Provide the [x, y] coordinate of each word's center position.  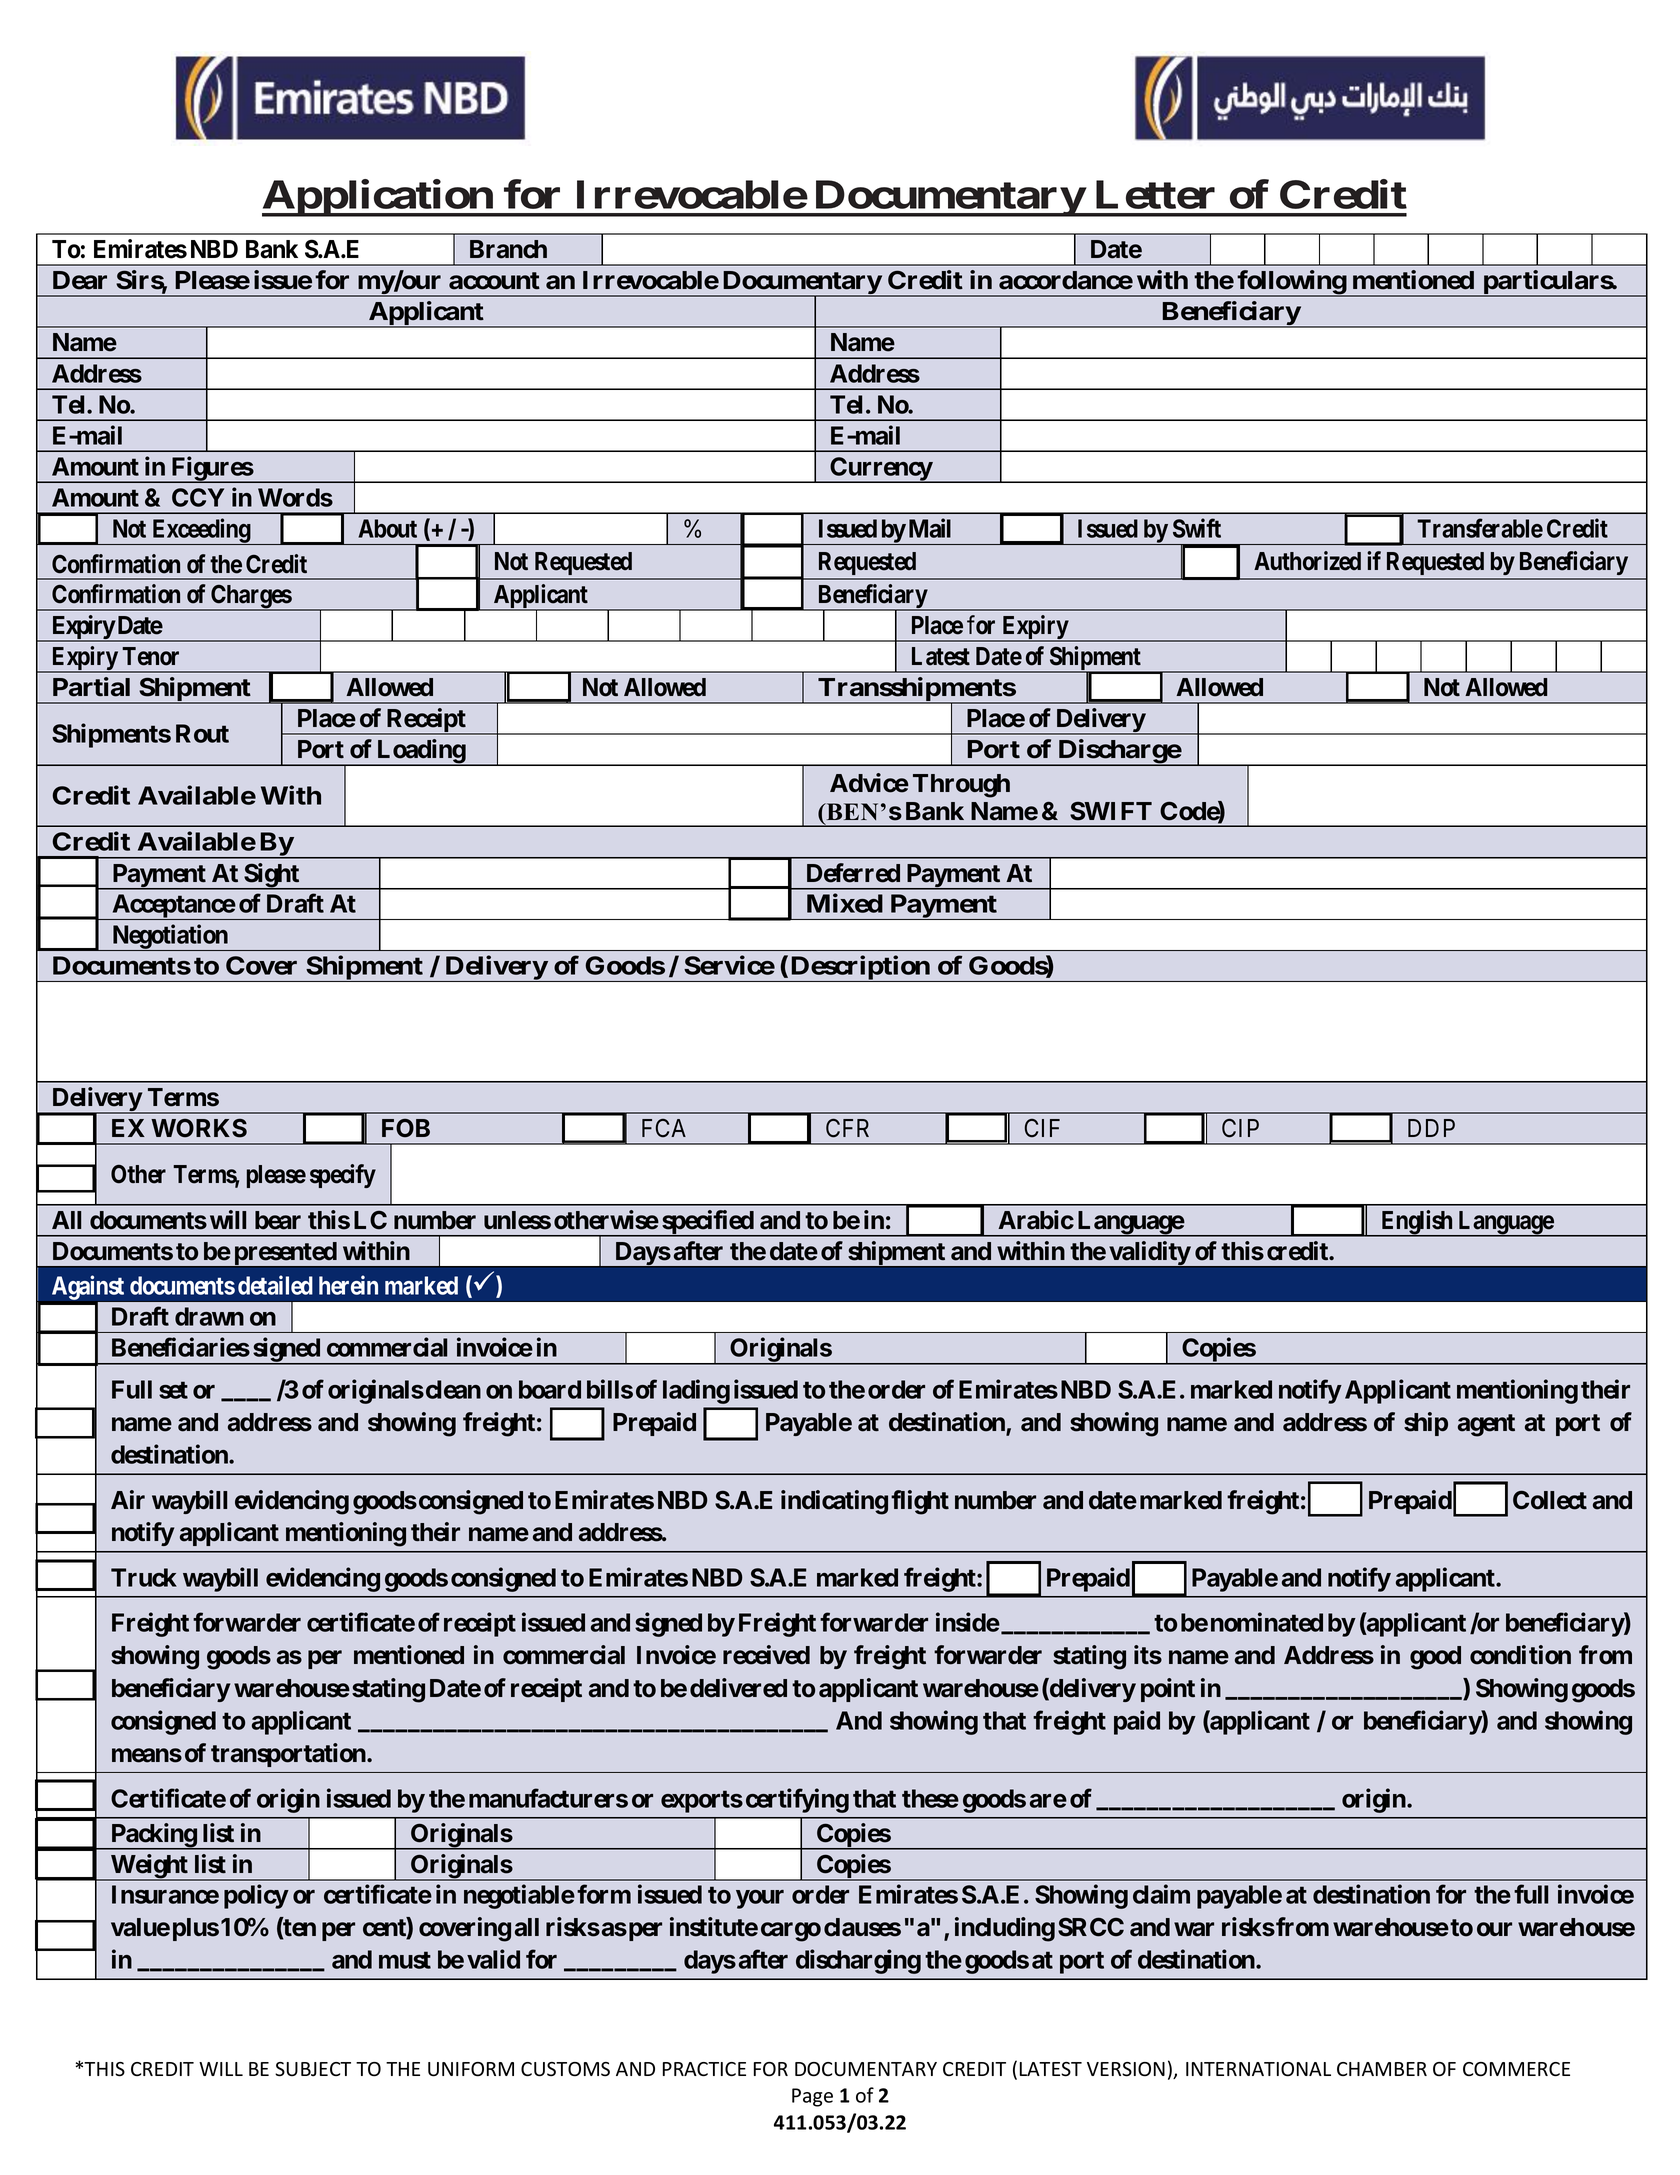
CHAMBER [1382, 2069]
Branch [508, 249]
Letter [1155, 194]
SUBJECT [313, 2069]
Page [812, 2097]
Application [378, 198]
